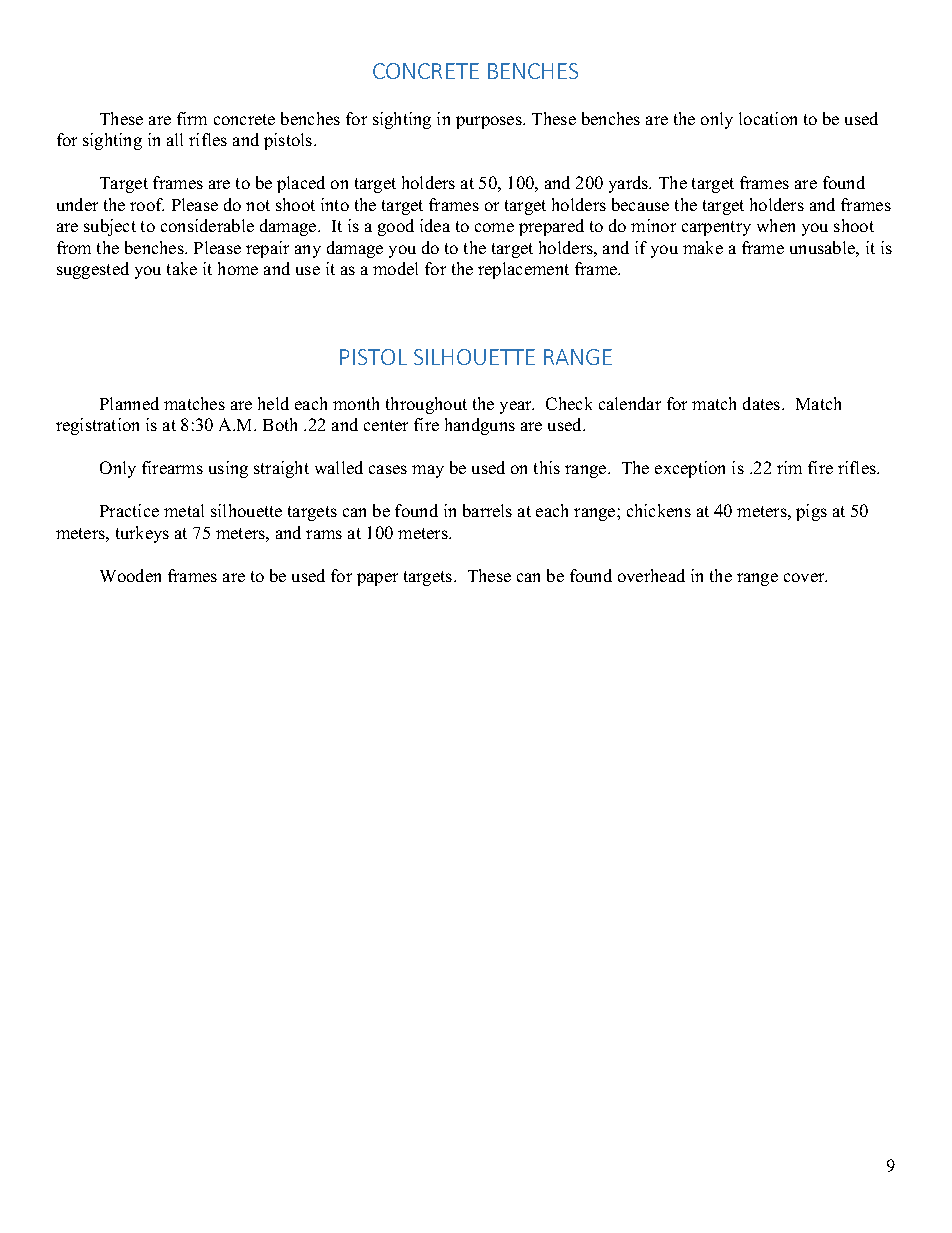 The height and width of the page is (1233, 952). I want to click on purposes, so click(490, 122).
